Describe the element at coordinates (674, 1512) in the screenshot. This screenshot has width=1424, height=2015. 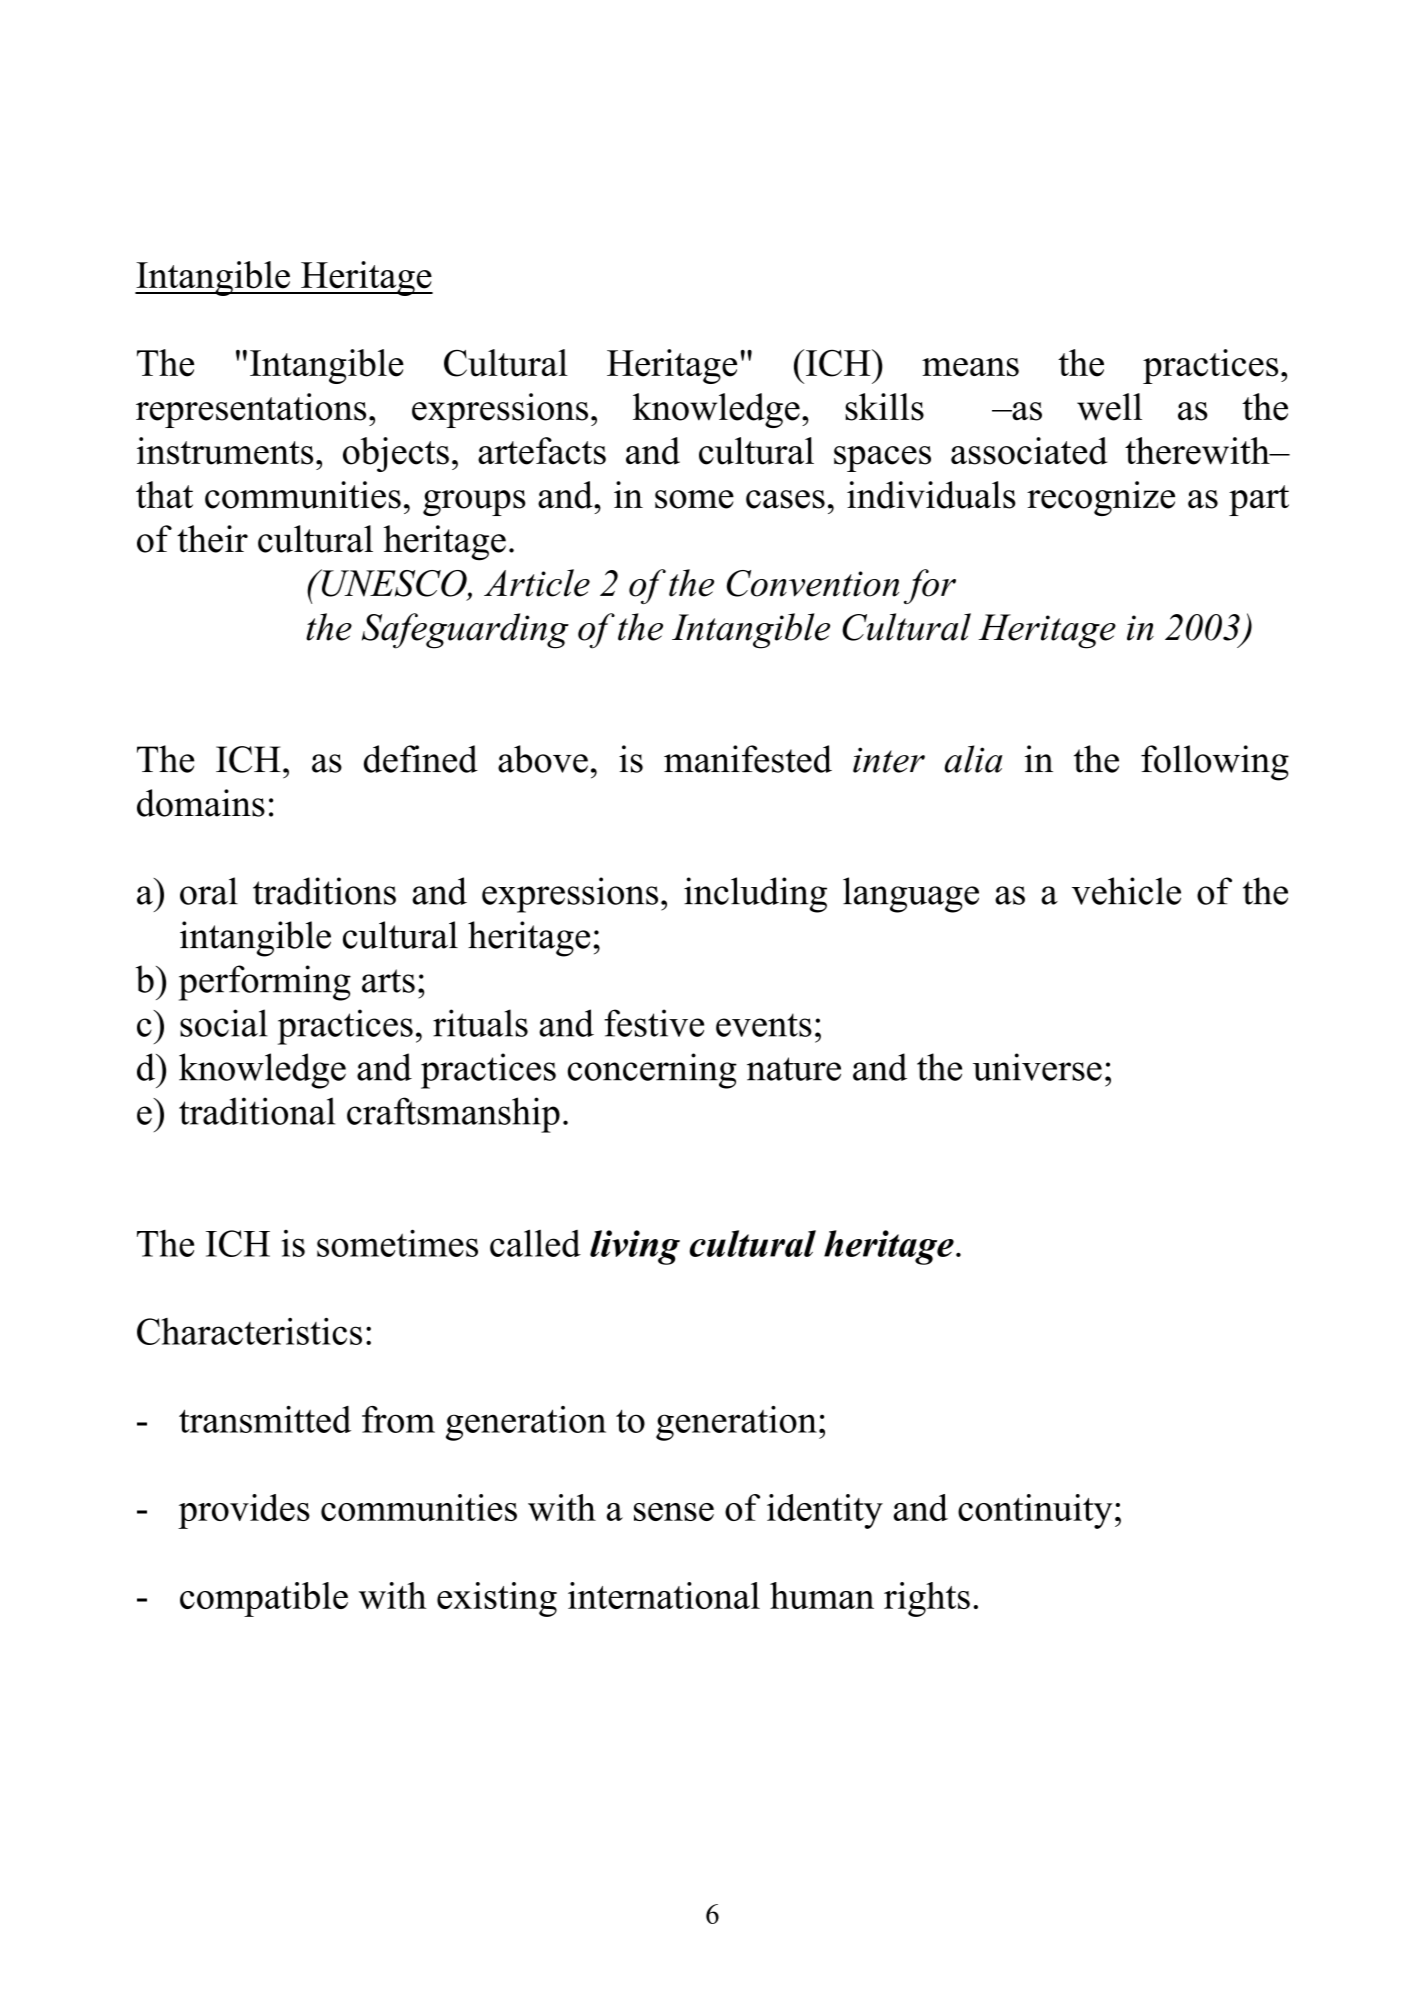
I see `sense` at that location.
